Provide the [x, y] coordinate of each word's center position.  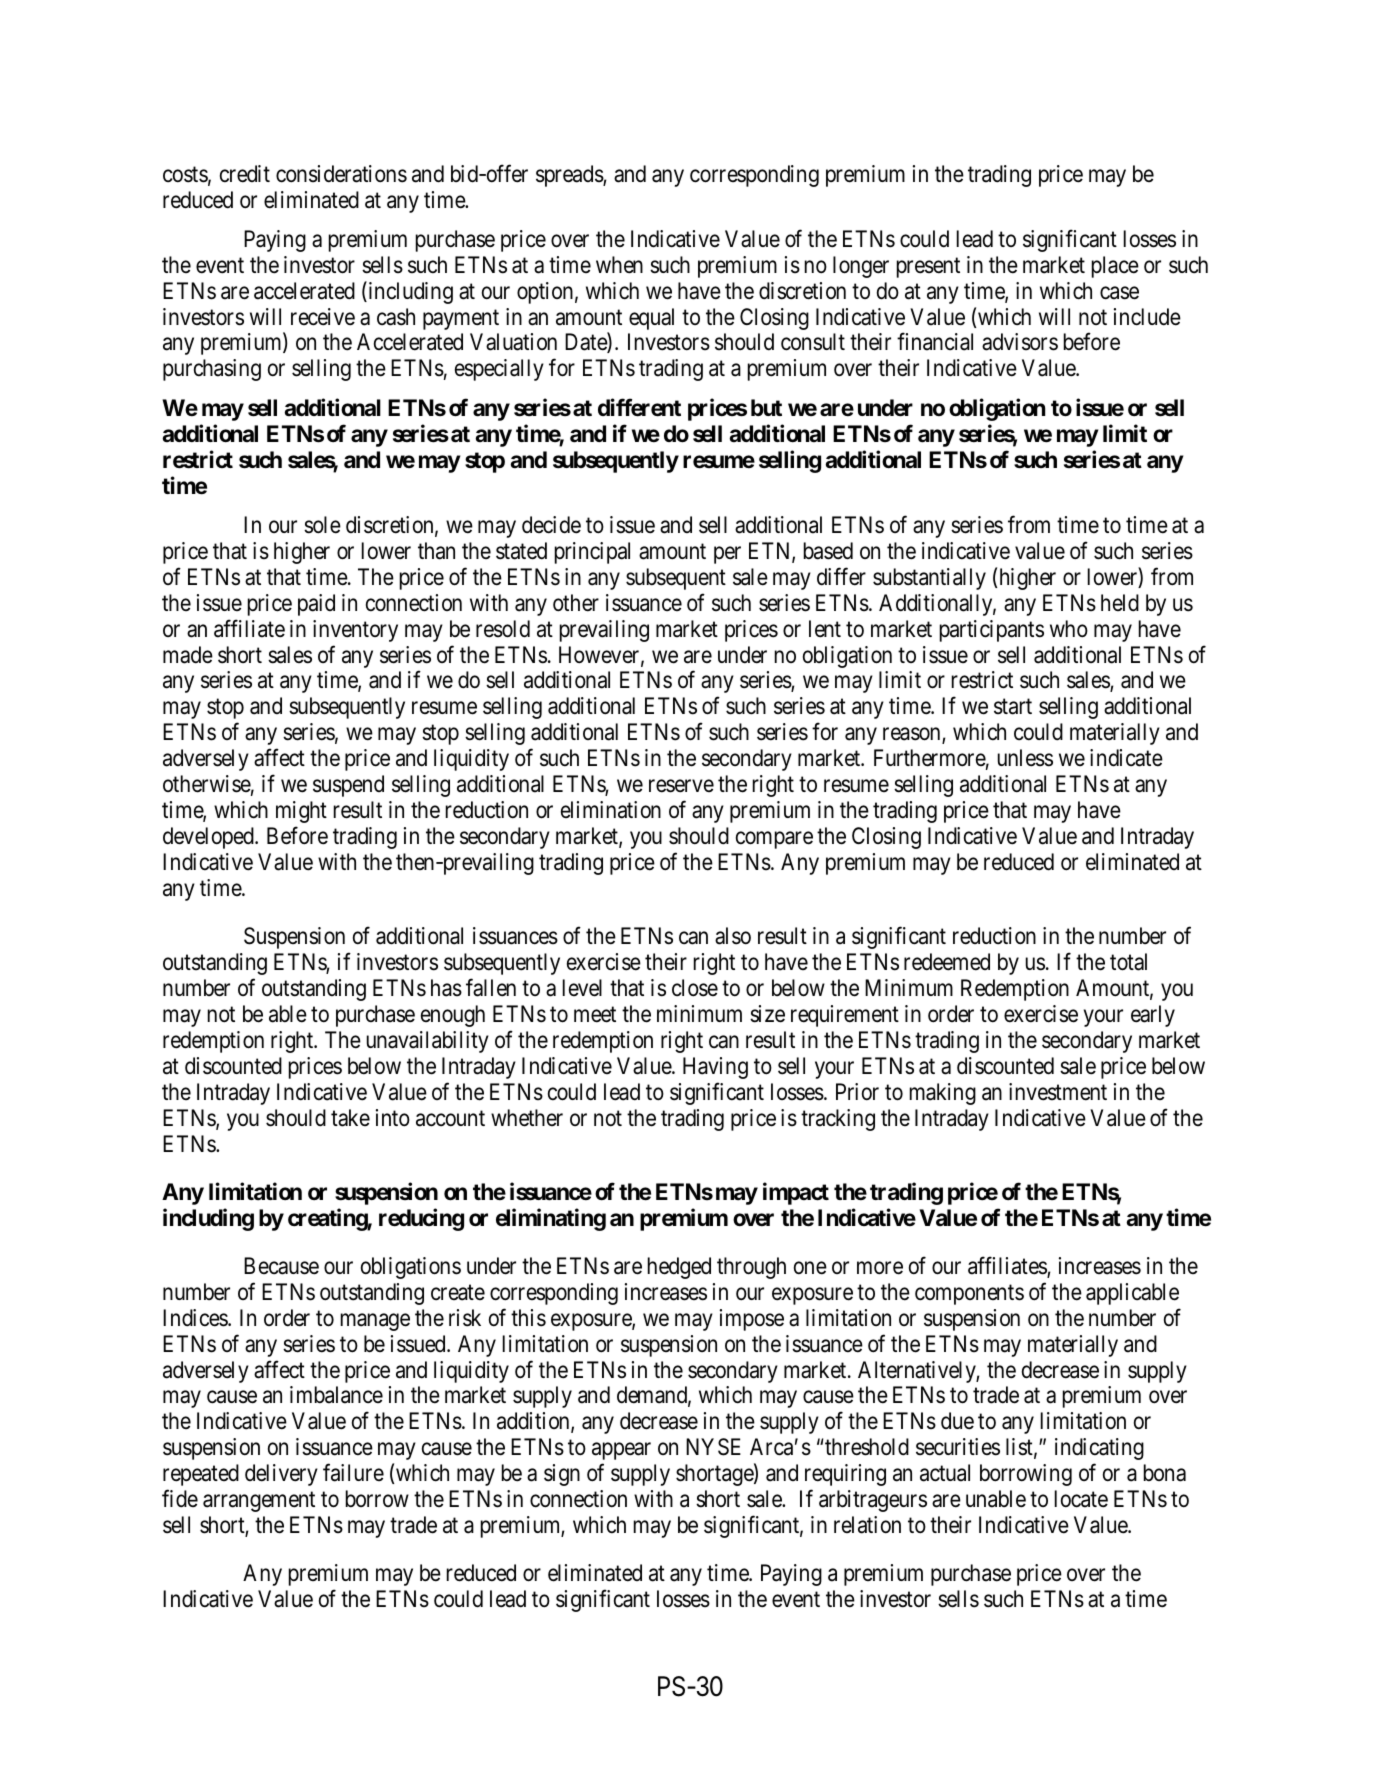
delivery [281, 1475]
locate [1081, 1499]
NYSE [713, 1447]
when [619, 265]
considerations [341, 174]
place [1115, 267]
